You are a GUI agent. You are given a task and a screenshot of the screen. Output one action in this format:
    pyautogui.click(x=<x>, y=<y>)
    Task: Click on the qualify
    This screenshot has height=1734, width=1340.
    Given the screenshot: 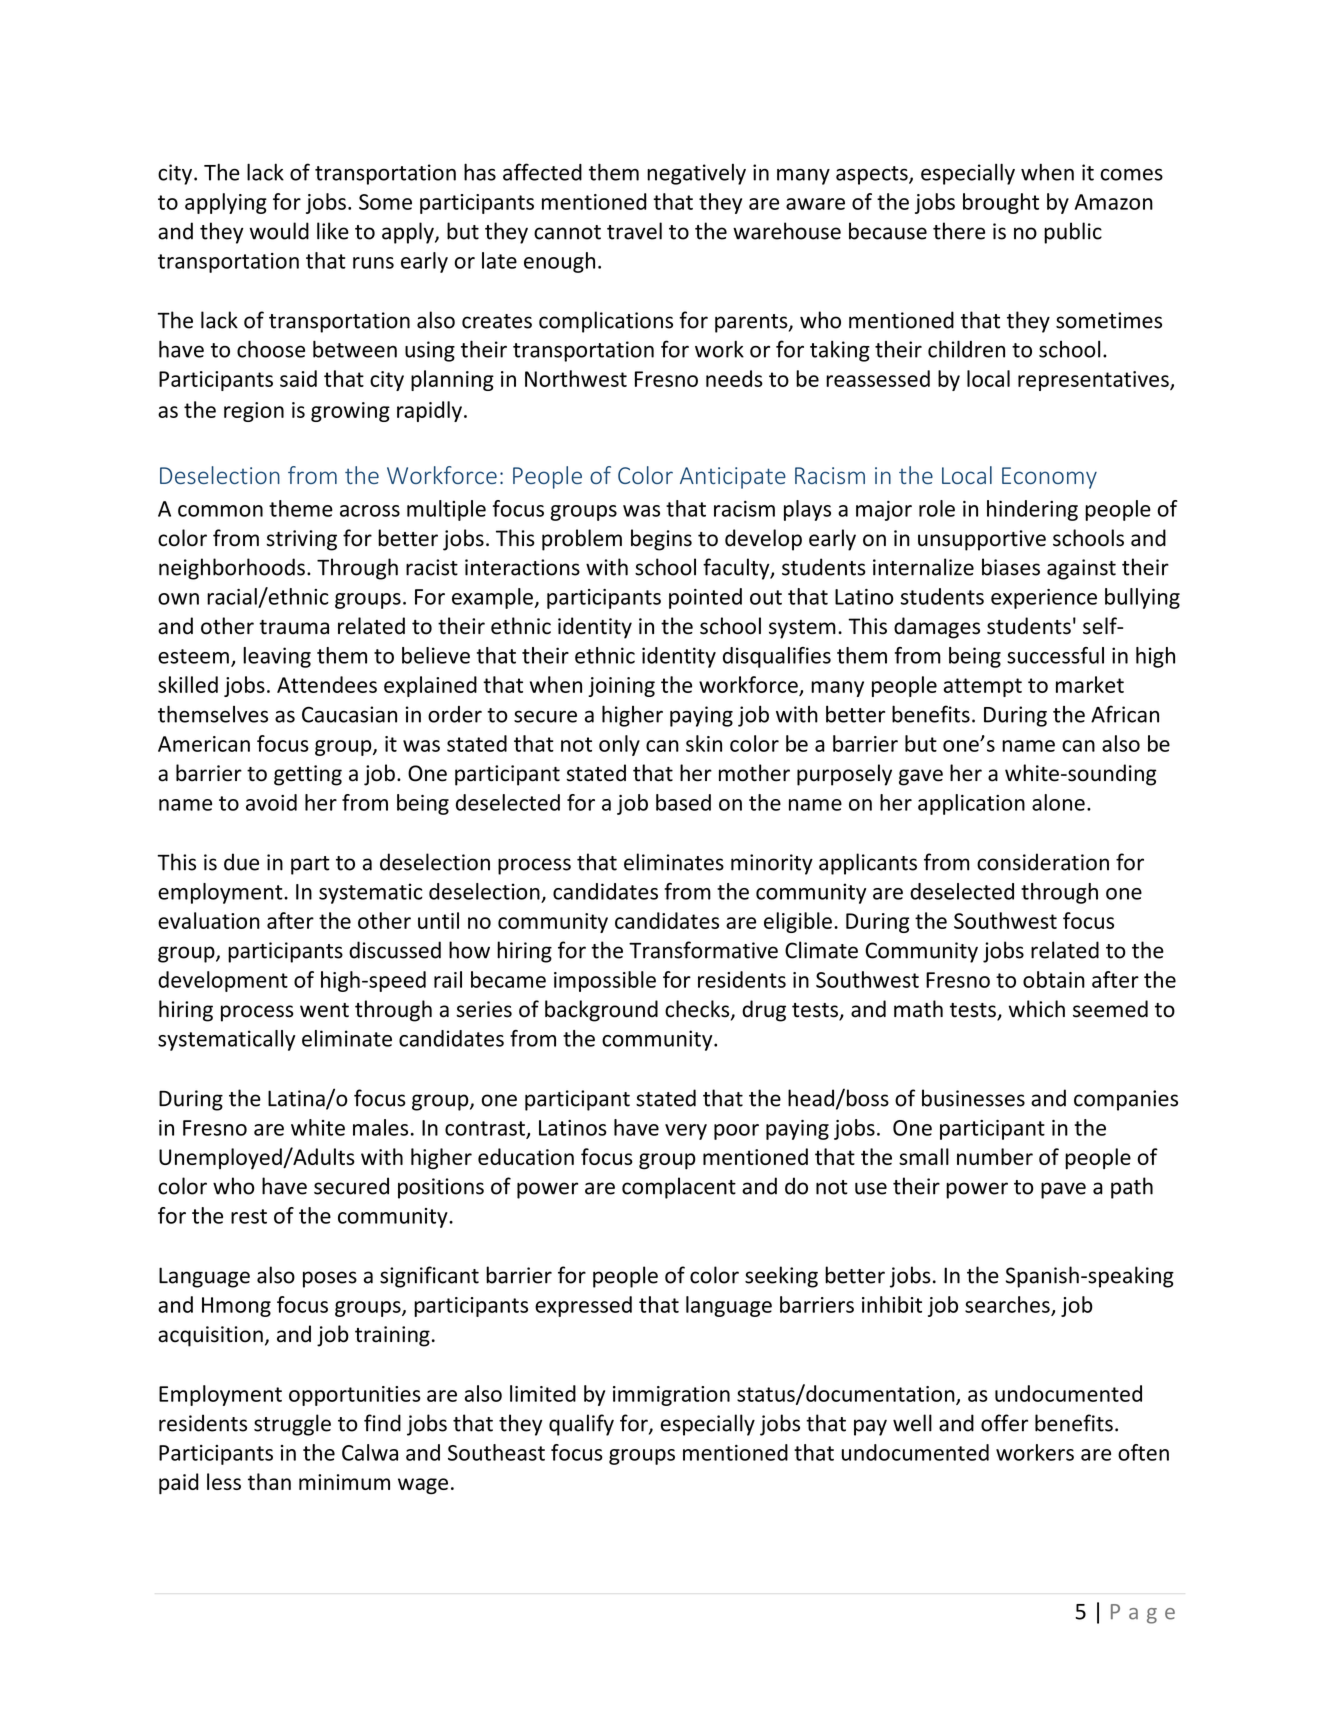 What is the action you would take?
    pyautogui.click(x=581, y=1425)
